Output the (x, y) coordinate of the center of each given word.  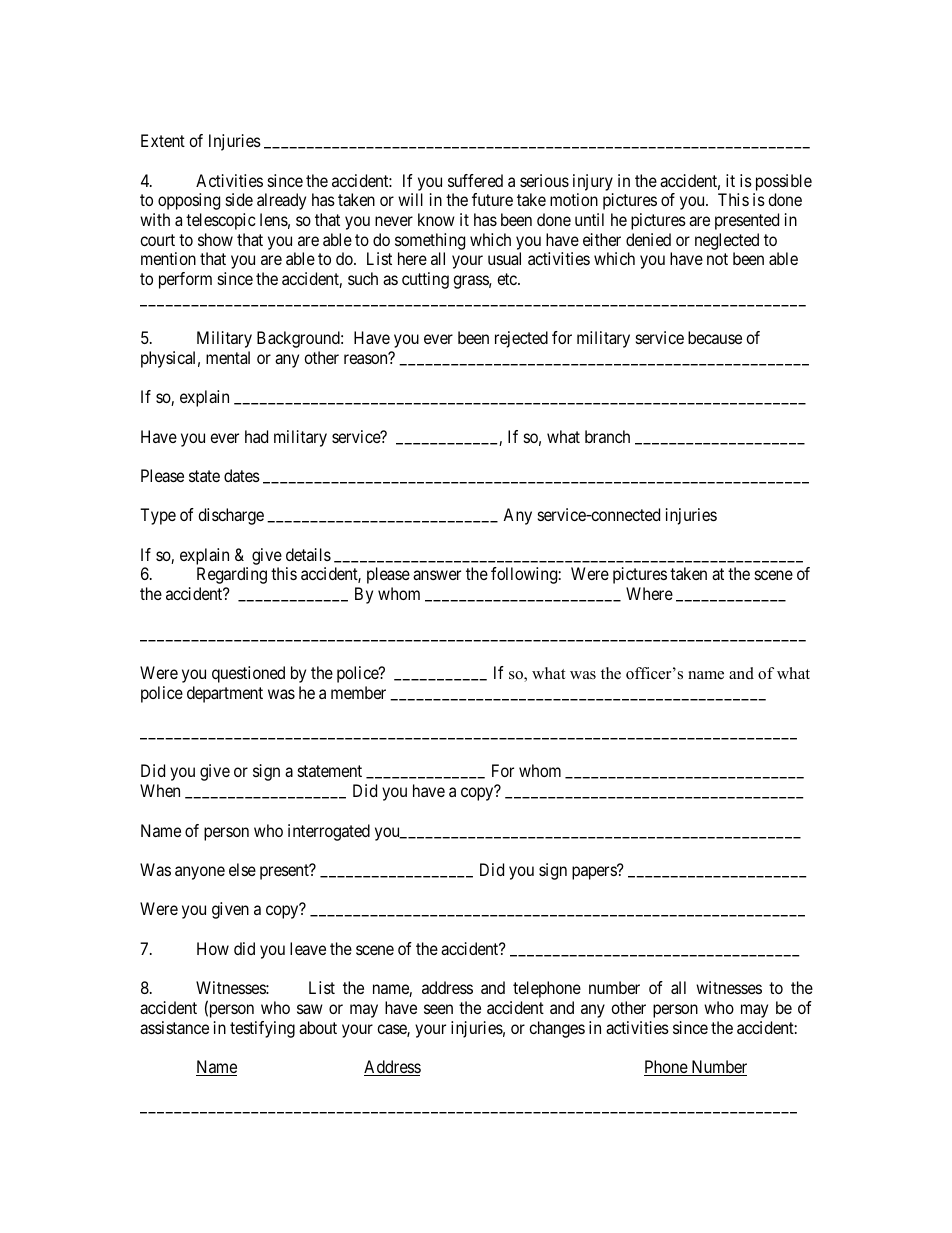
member (358, 692)
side (239, 199)
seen (438, 1009)
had (256, 436)
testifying (262, 1029)
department (225, 694)
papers (595, 873)
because (715, 337)
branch (607, 436)
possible (784, 182)
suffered (475, 180)
